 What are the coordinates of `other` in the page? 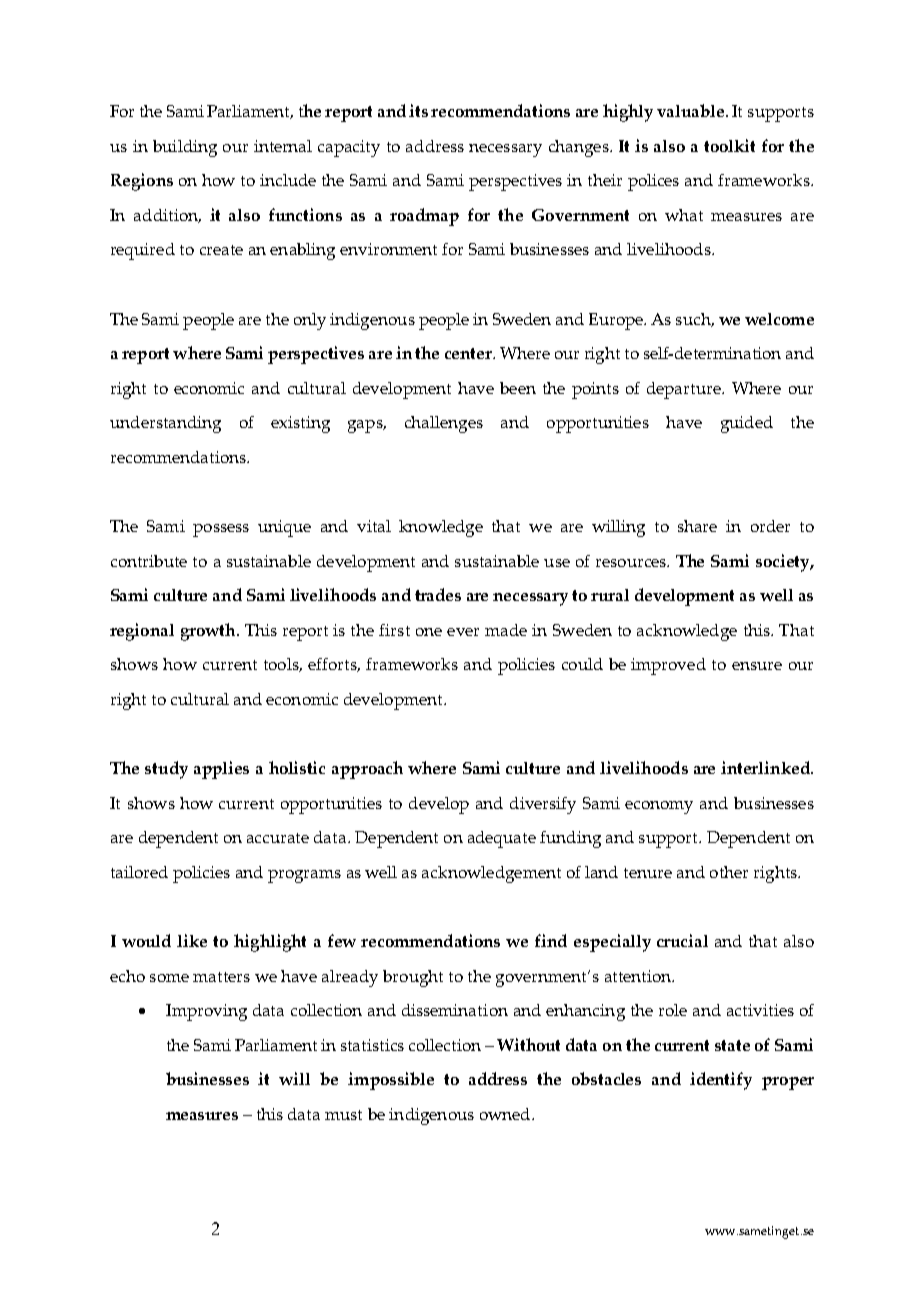 It's located at (729, 872).
